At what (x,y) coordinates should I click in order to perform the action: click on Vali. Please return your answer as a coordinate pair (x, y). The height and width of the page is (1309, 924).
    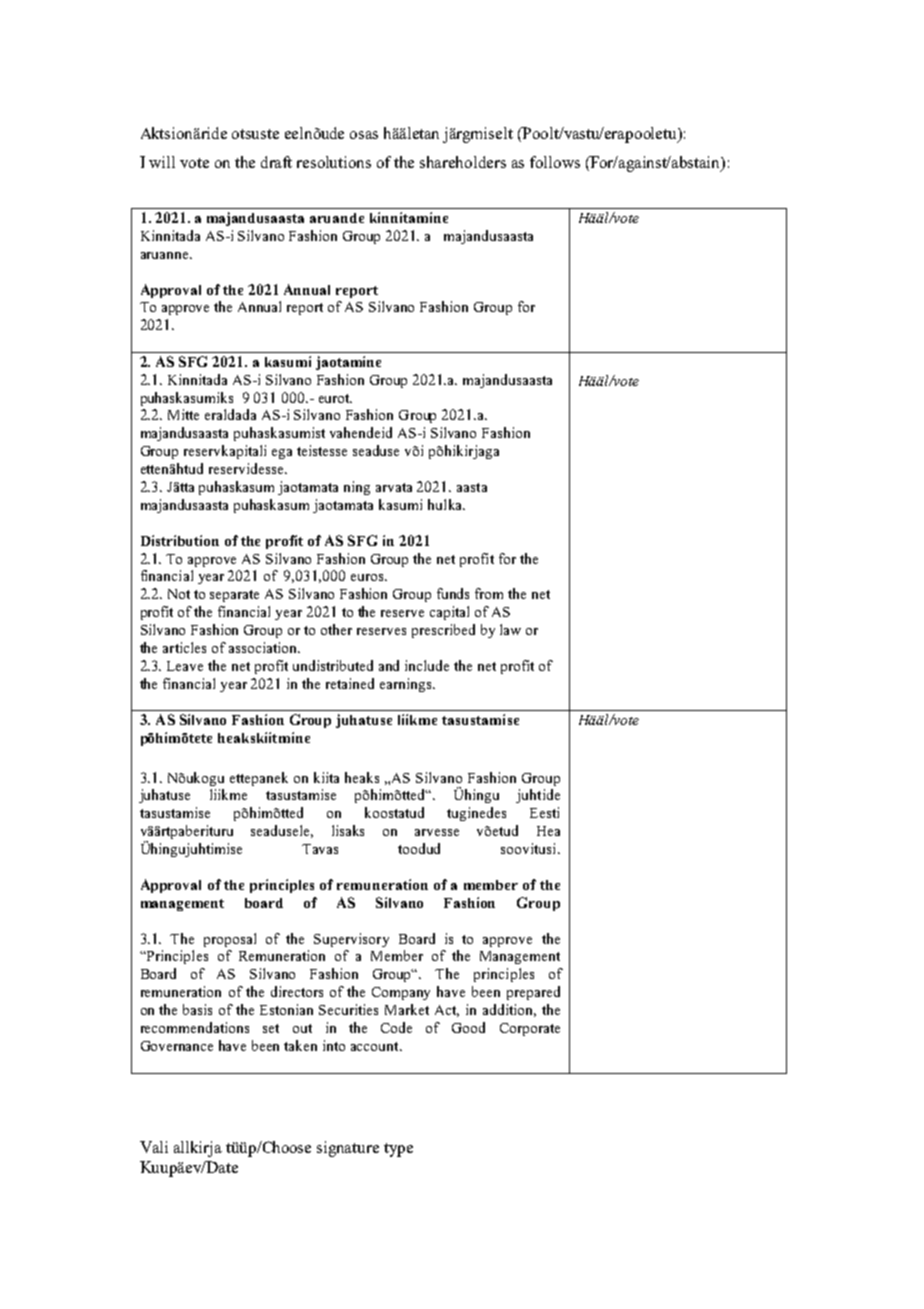
    Looking at the image, I should click on (154, 1147).
